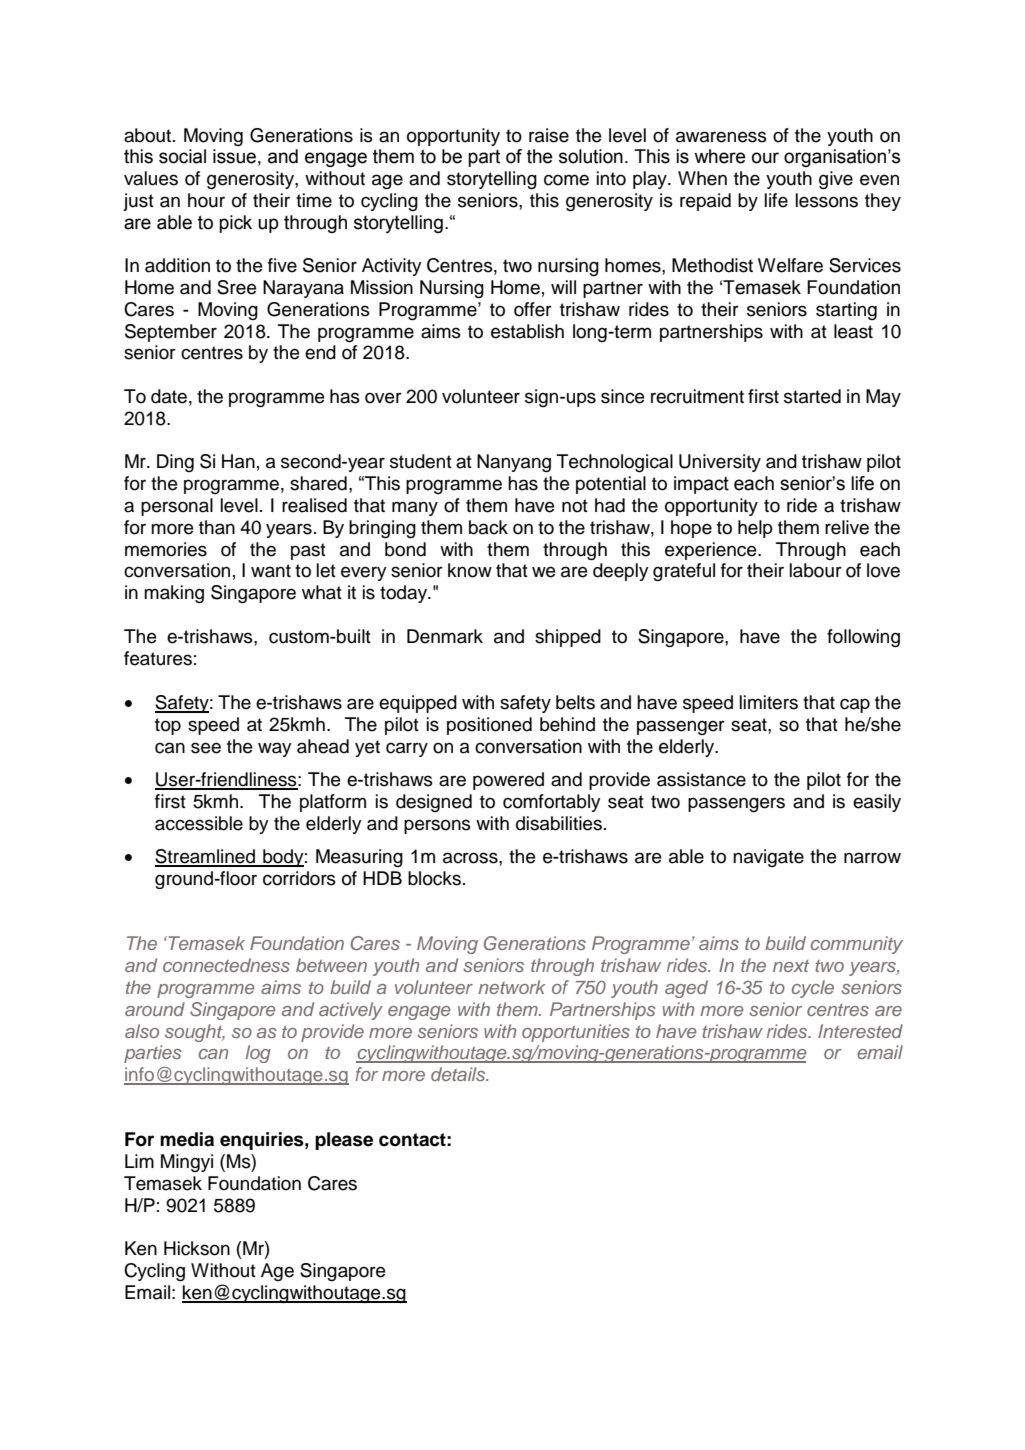 This screenshot has width=1025, height=1450. I want to click on navigate, so click(768, 858).
